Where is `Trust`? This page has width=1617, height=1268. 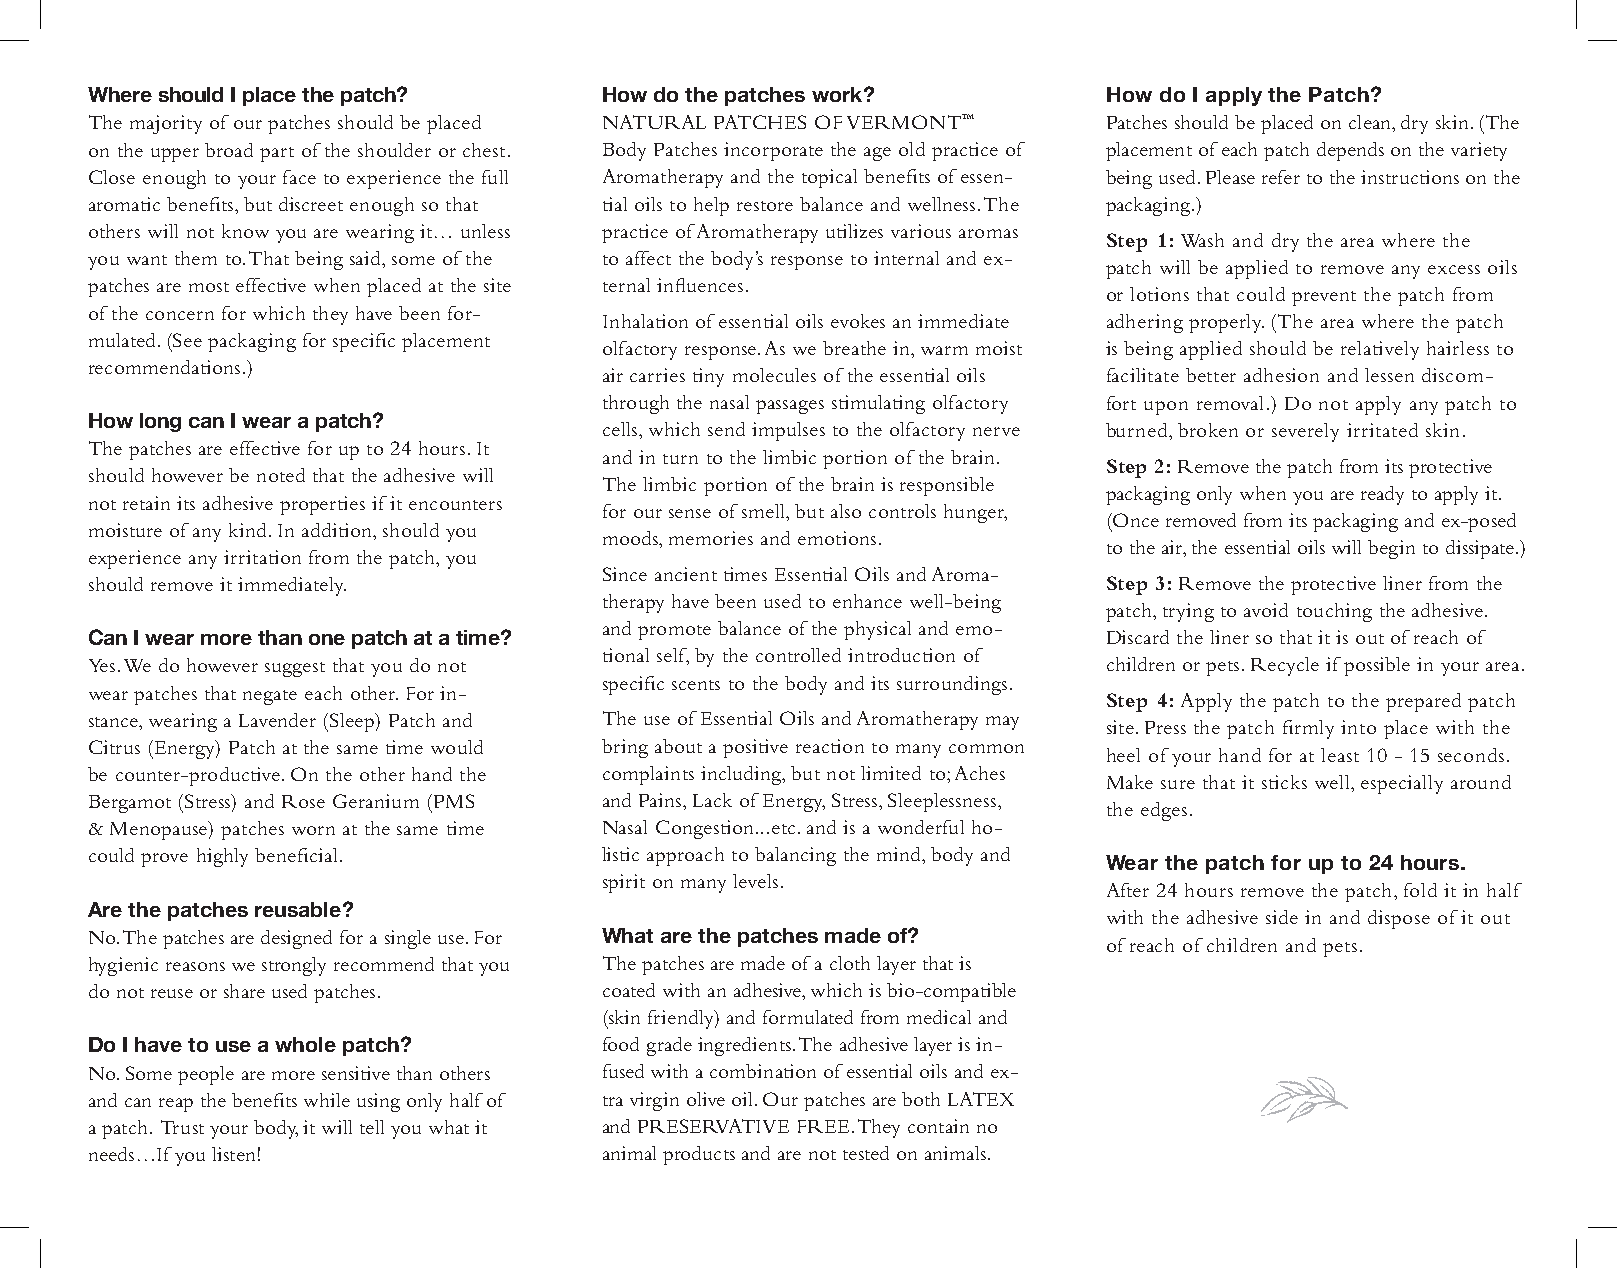 Trust is located at coordinates (182, 1127).
